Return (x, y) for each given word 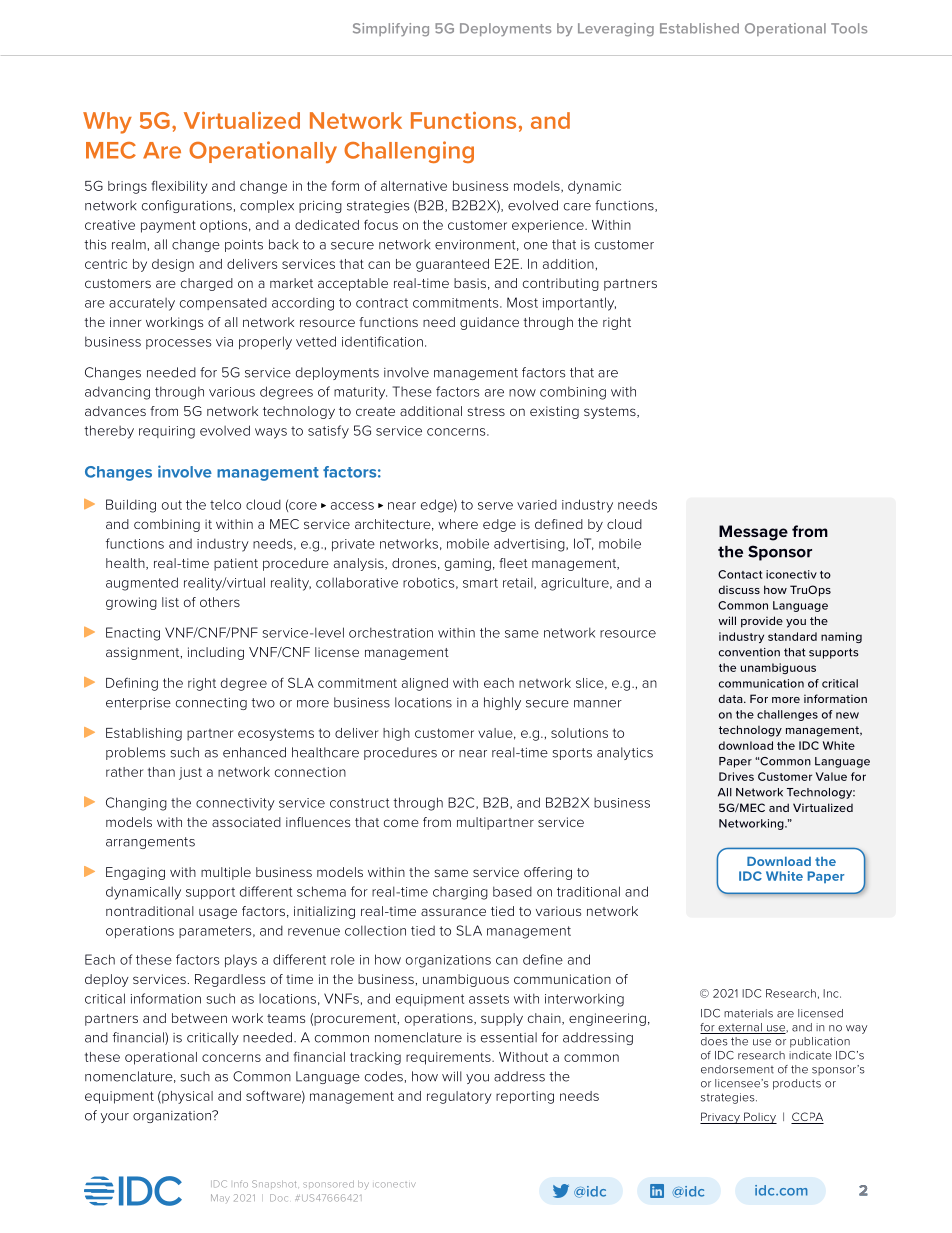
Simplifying (391, 30)
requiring (167, 432)
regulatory (459, 1097)
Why (107, 123)
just (190, 773)
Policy (759, 1118)
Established (699, 28)
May (220, 1198)
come (401, 823)
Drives (736, 776)
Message (753, 533)
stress (486, 411)
